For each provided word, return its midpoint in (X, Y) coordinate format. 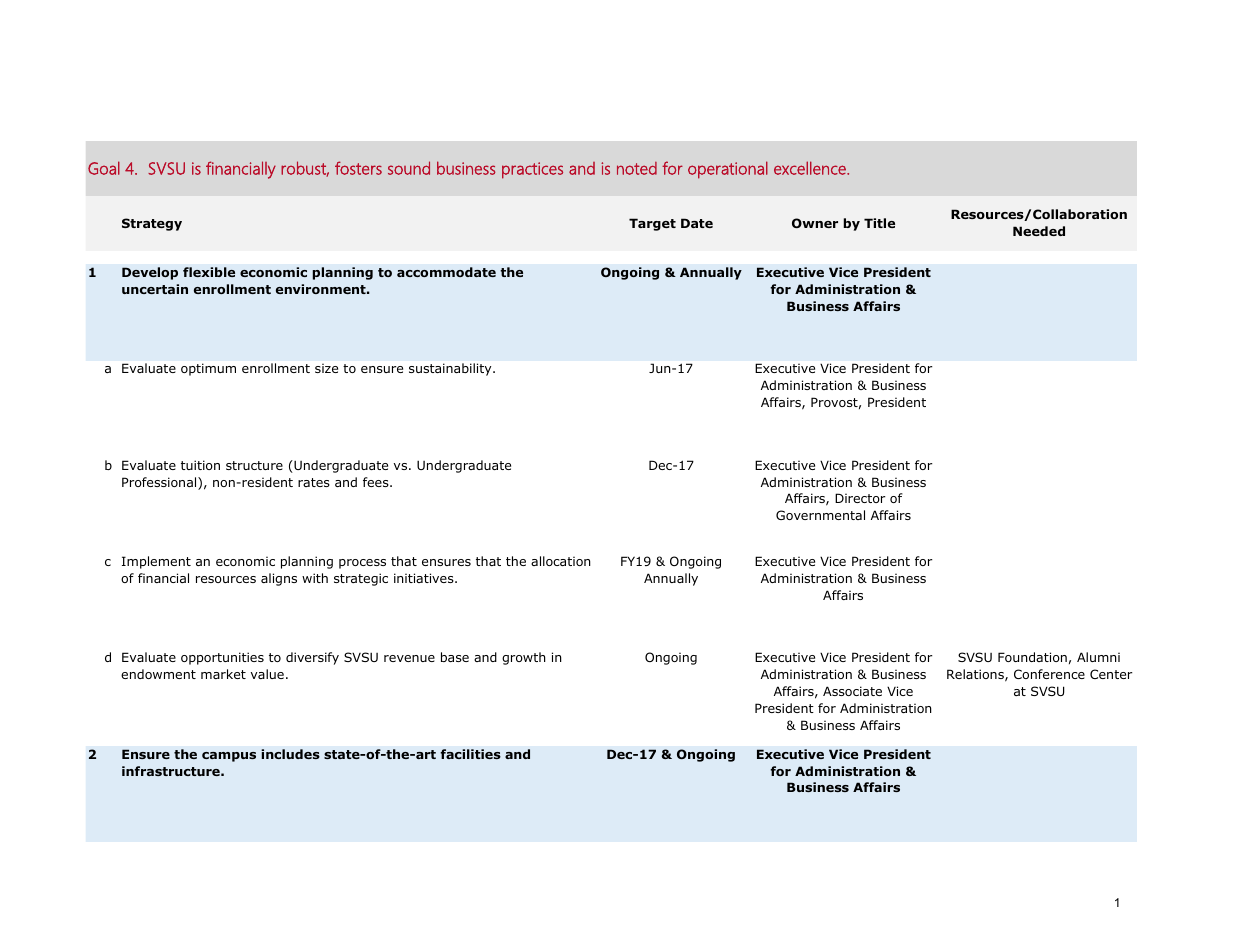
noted (637, 168)
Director (860, 498)
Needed (1039, 231)
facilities (470, 754)
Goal (104, 168)
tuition (200, 465)
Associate (852, 691)
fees (377, 482)
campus (229, 757)
